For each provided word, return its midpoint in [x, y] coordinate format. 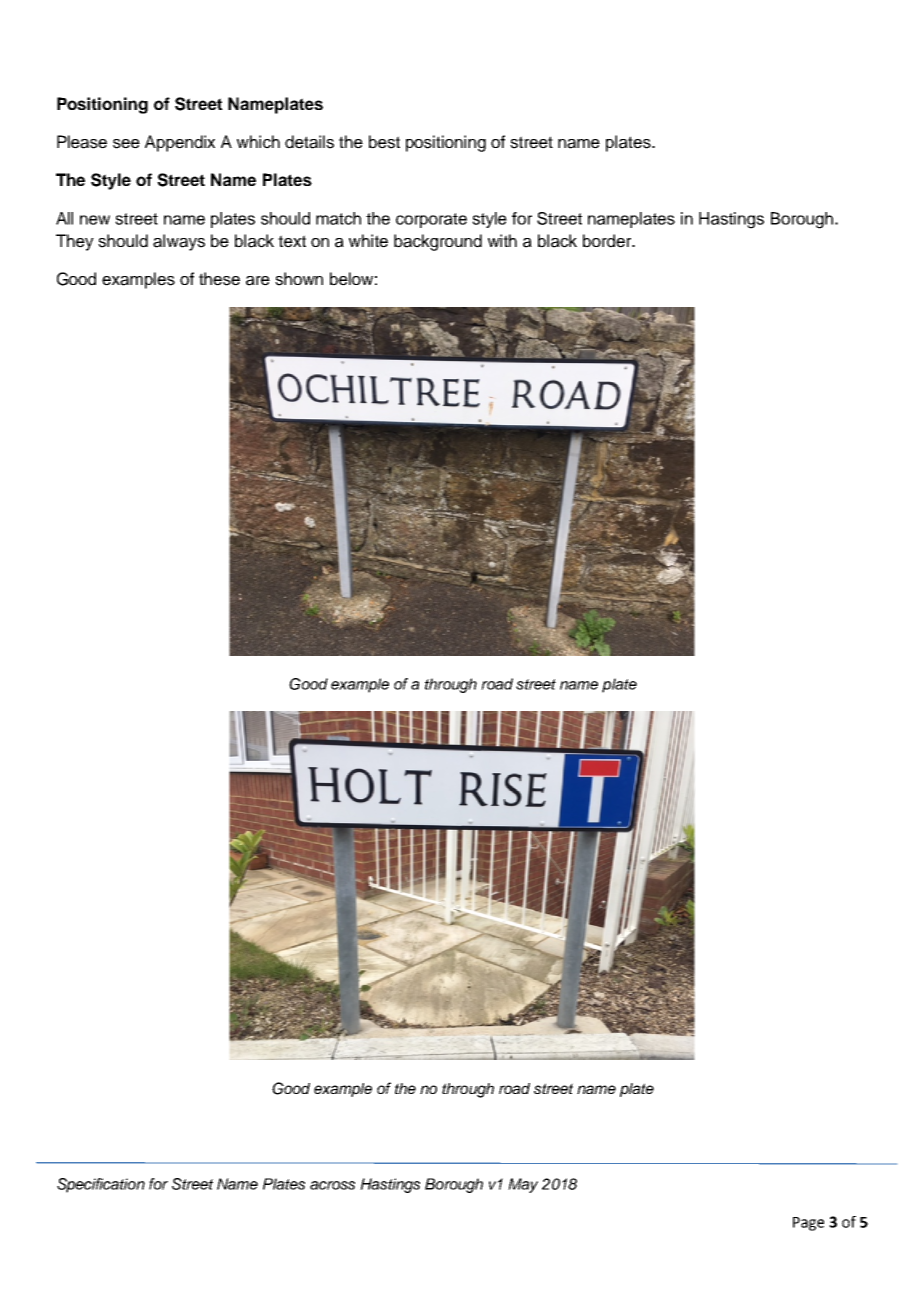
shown [299, 279]
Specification [101, 1185]
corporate [431, 220]
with [502, 240]
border [608, 241]
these [219, 279]
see [126, 144]
